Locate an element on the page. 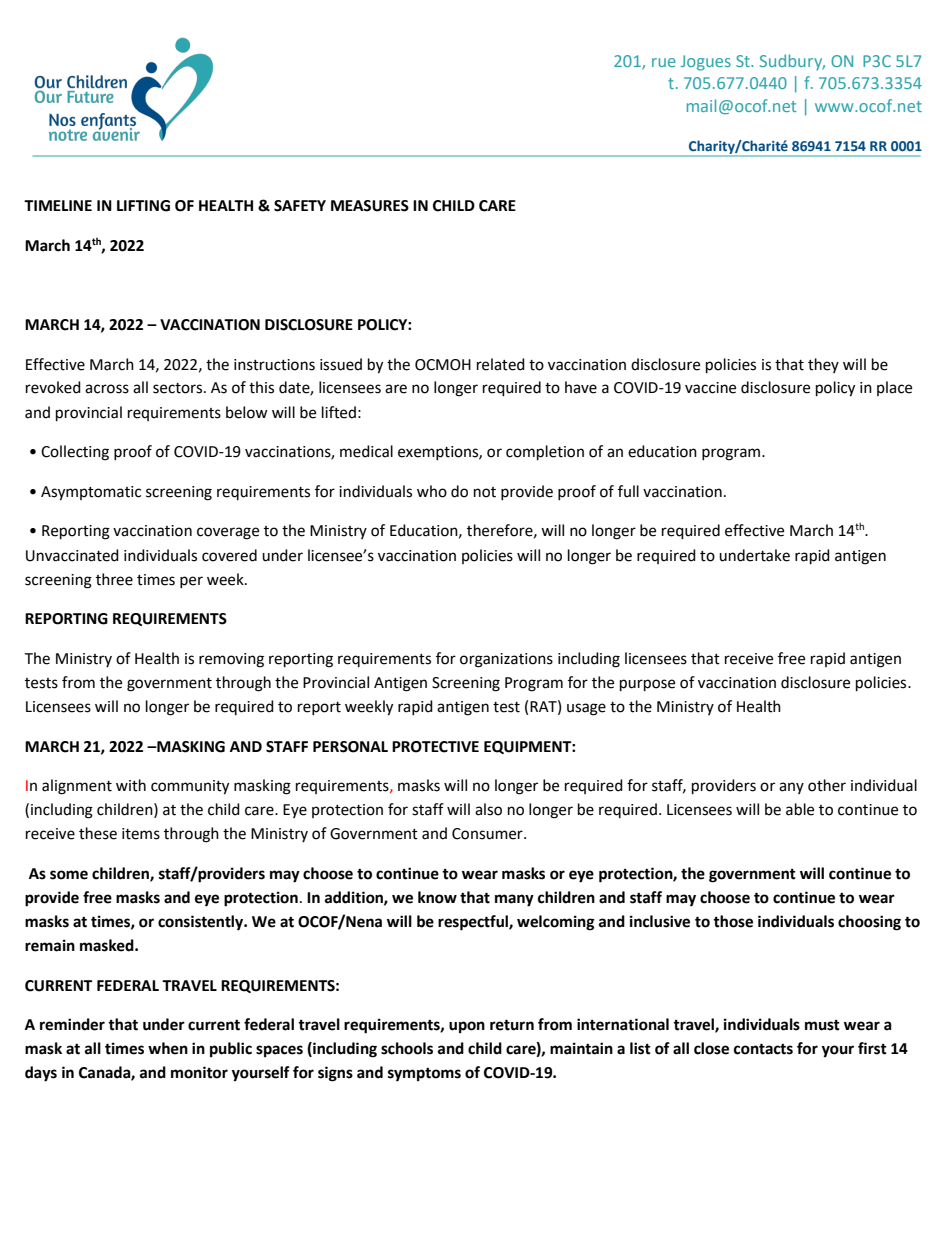  LIFTING is located at coordinates (143, 206).
